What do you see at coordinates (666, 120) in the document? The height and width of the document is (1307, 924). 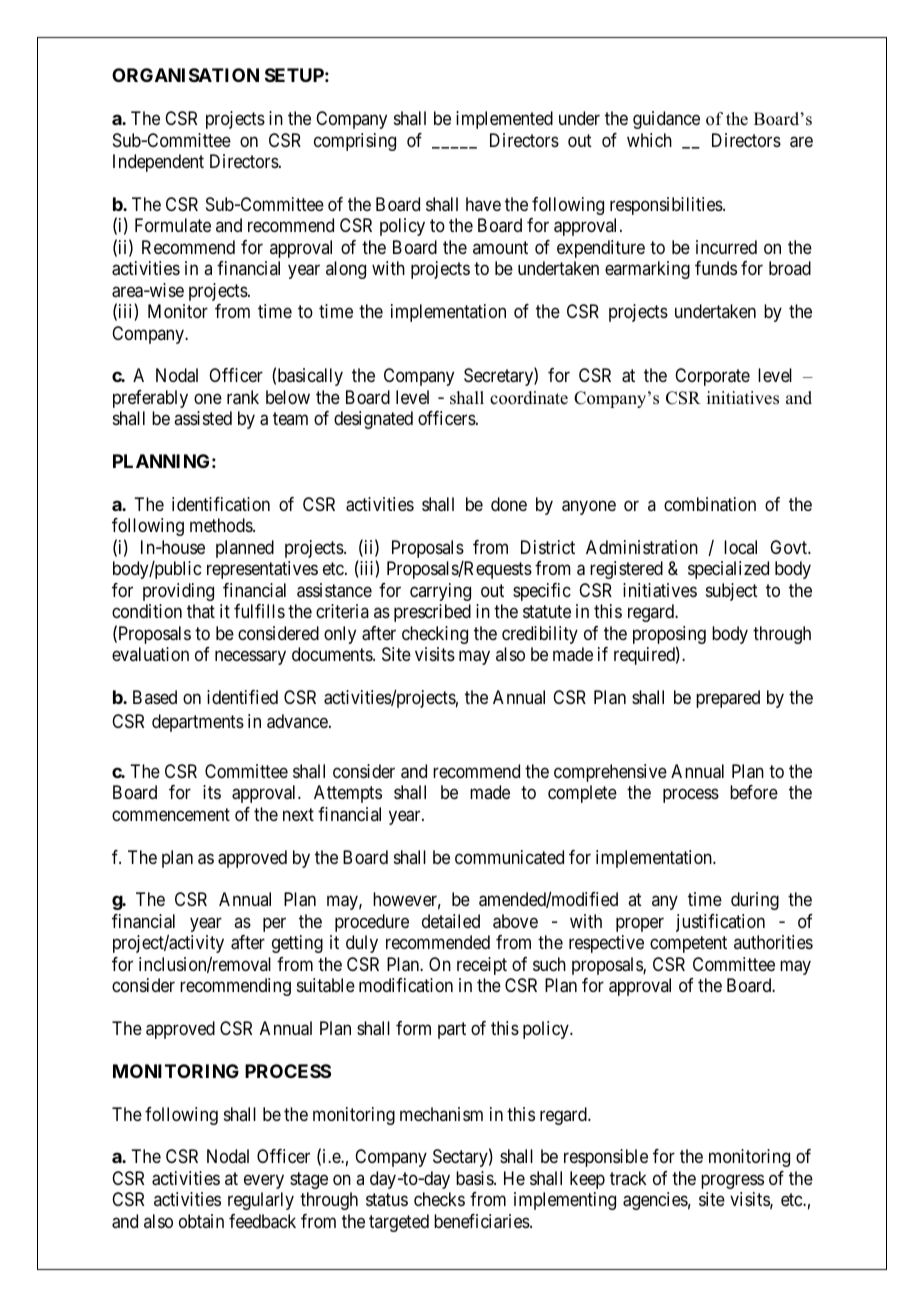 I see `guidance` at bounding box center [666, 120].
